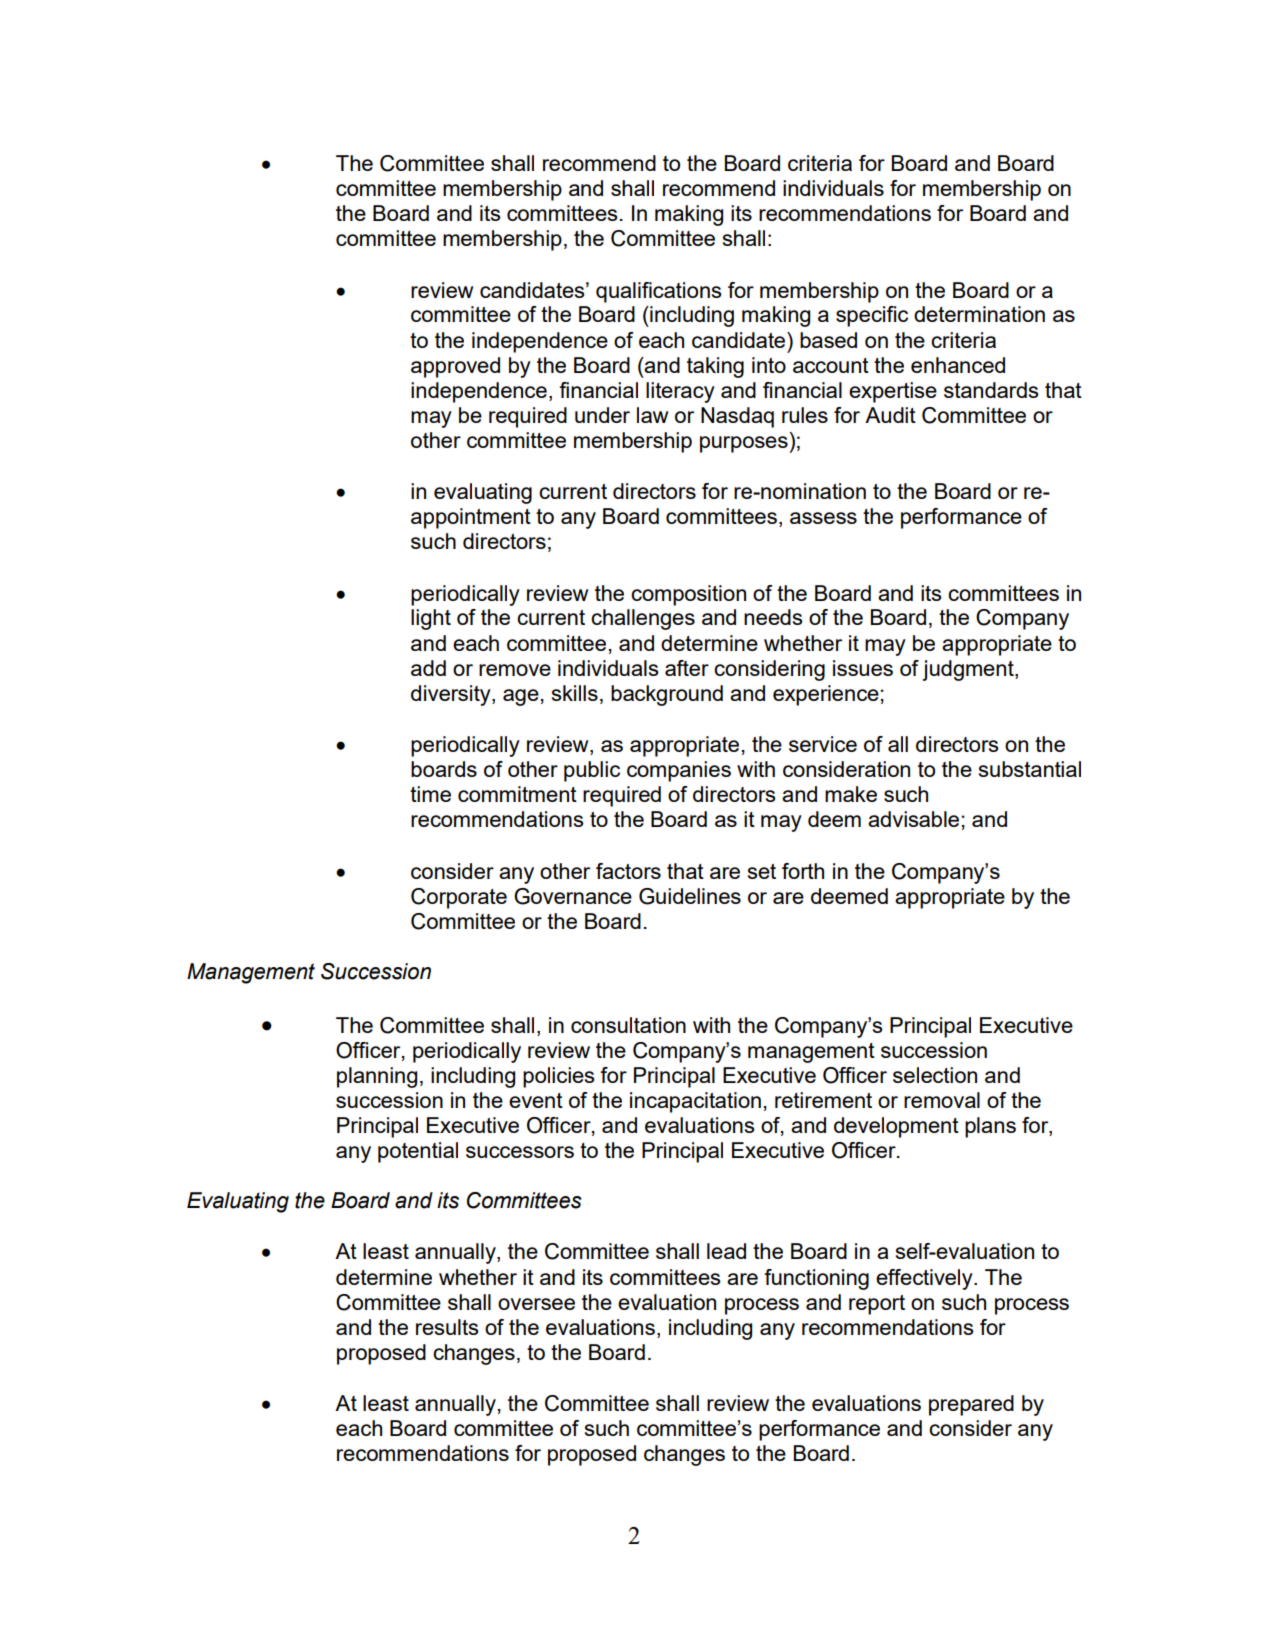 The image size is (1269, 1642). Describe the element at coordinates (459, 898) in the screenshot. I see `Corporate` at that location.
